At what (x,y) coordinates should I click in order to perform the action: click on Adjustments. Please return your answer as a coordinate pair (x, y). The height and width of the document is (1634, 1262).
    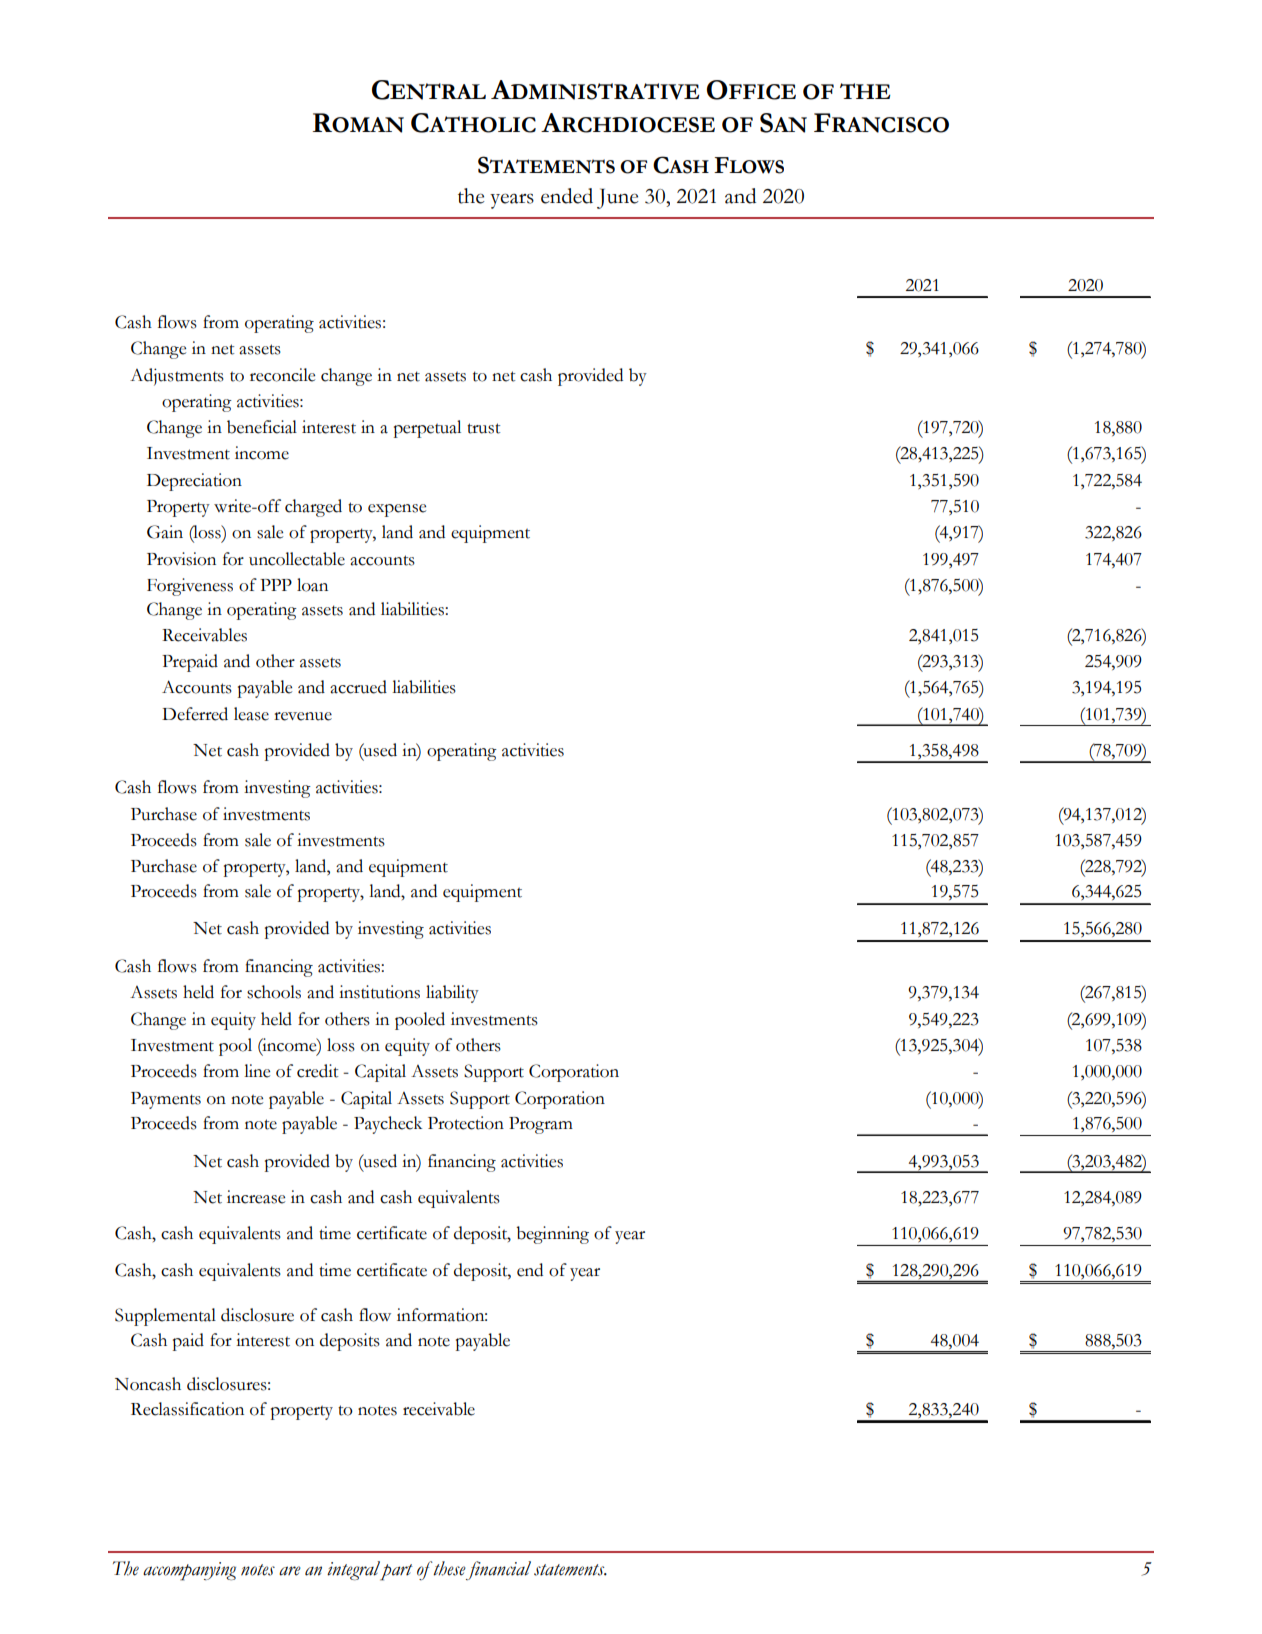
    Looking at the image, I should click on (177, 377).
